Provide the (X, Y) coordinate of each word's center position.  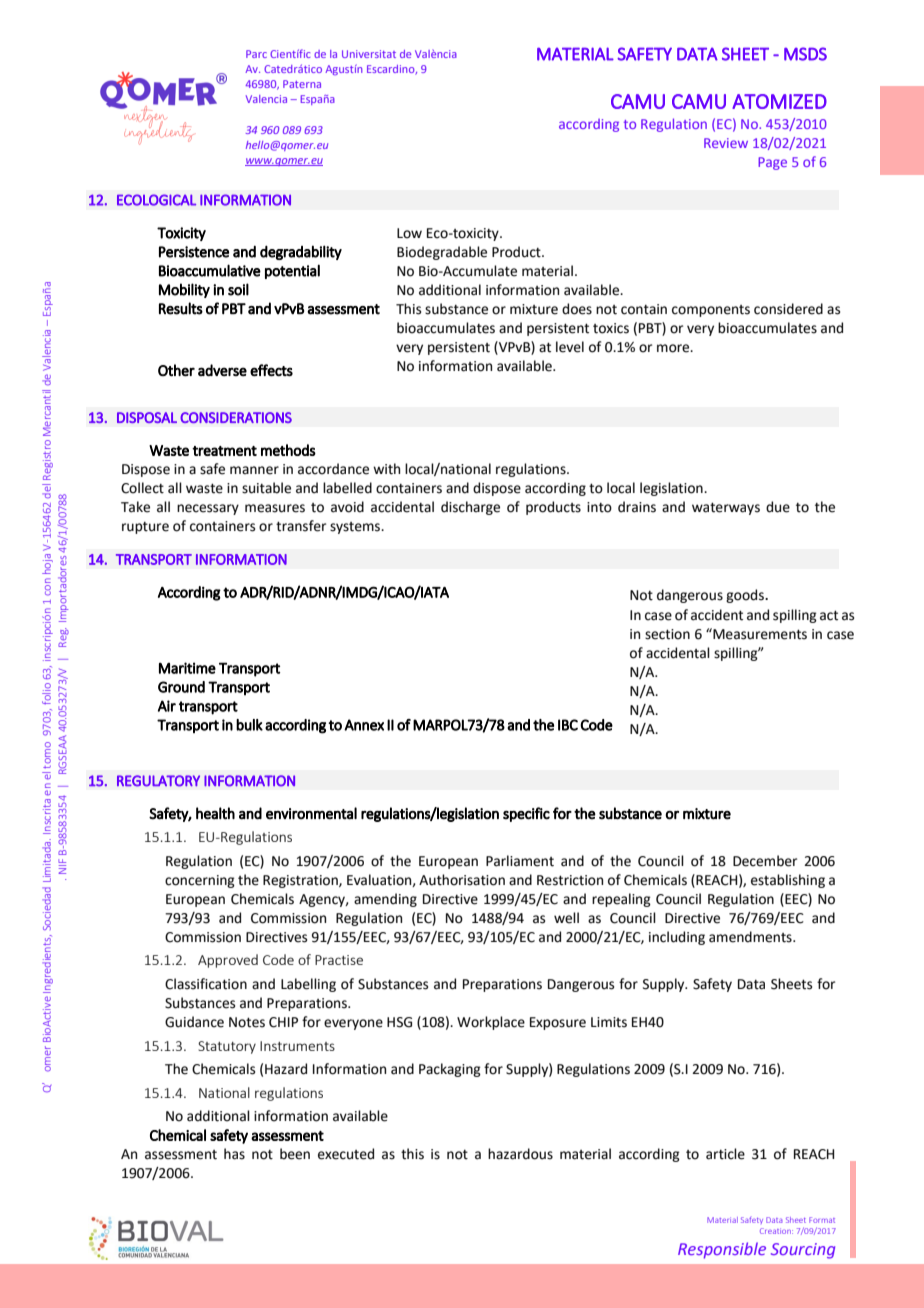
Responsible (722, 1250)
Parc (256, 54)
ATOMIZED (779, 101)
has (234, 1154)
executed (346, 1154)
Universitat (369, 54)
